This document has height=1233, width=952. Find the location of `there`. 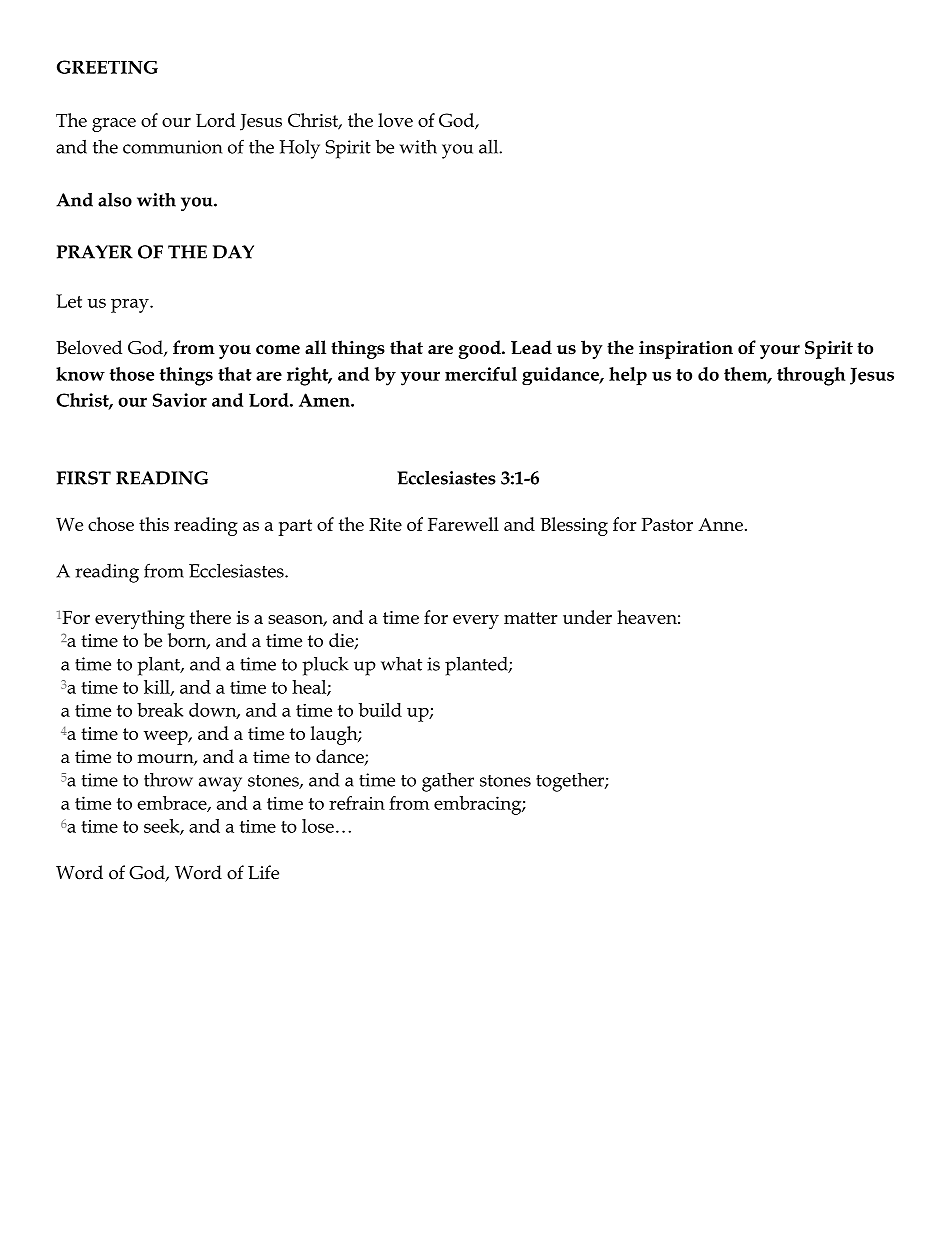

there is located at coordinates (210, 617).
